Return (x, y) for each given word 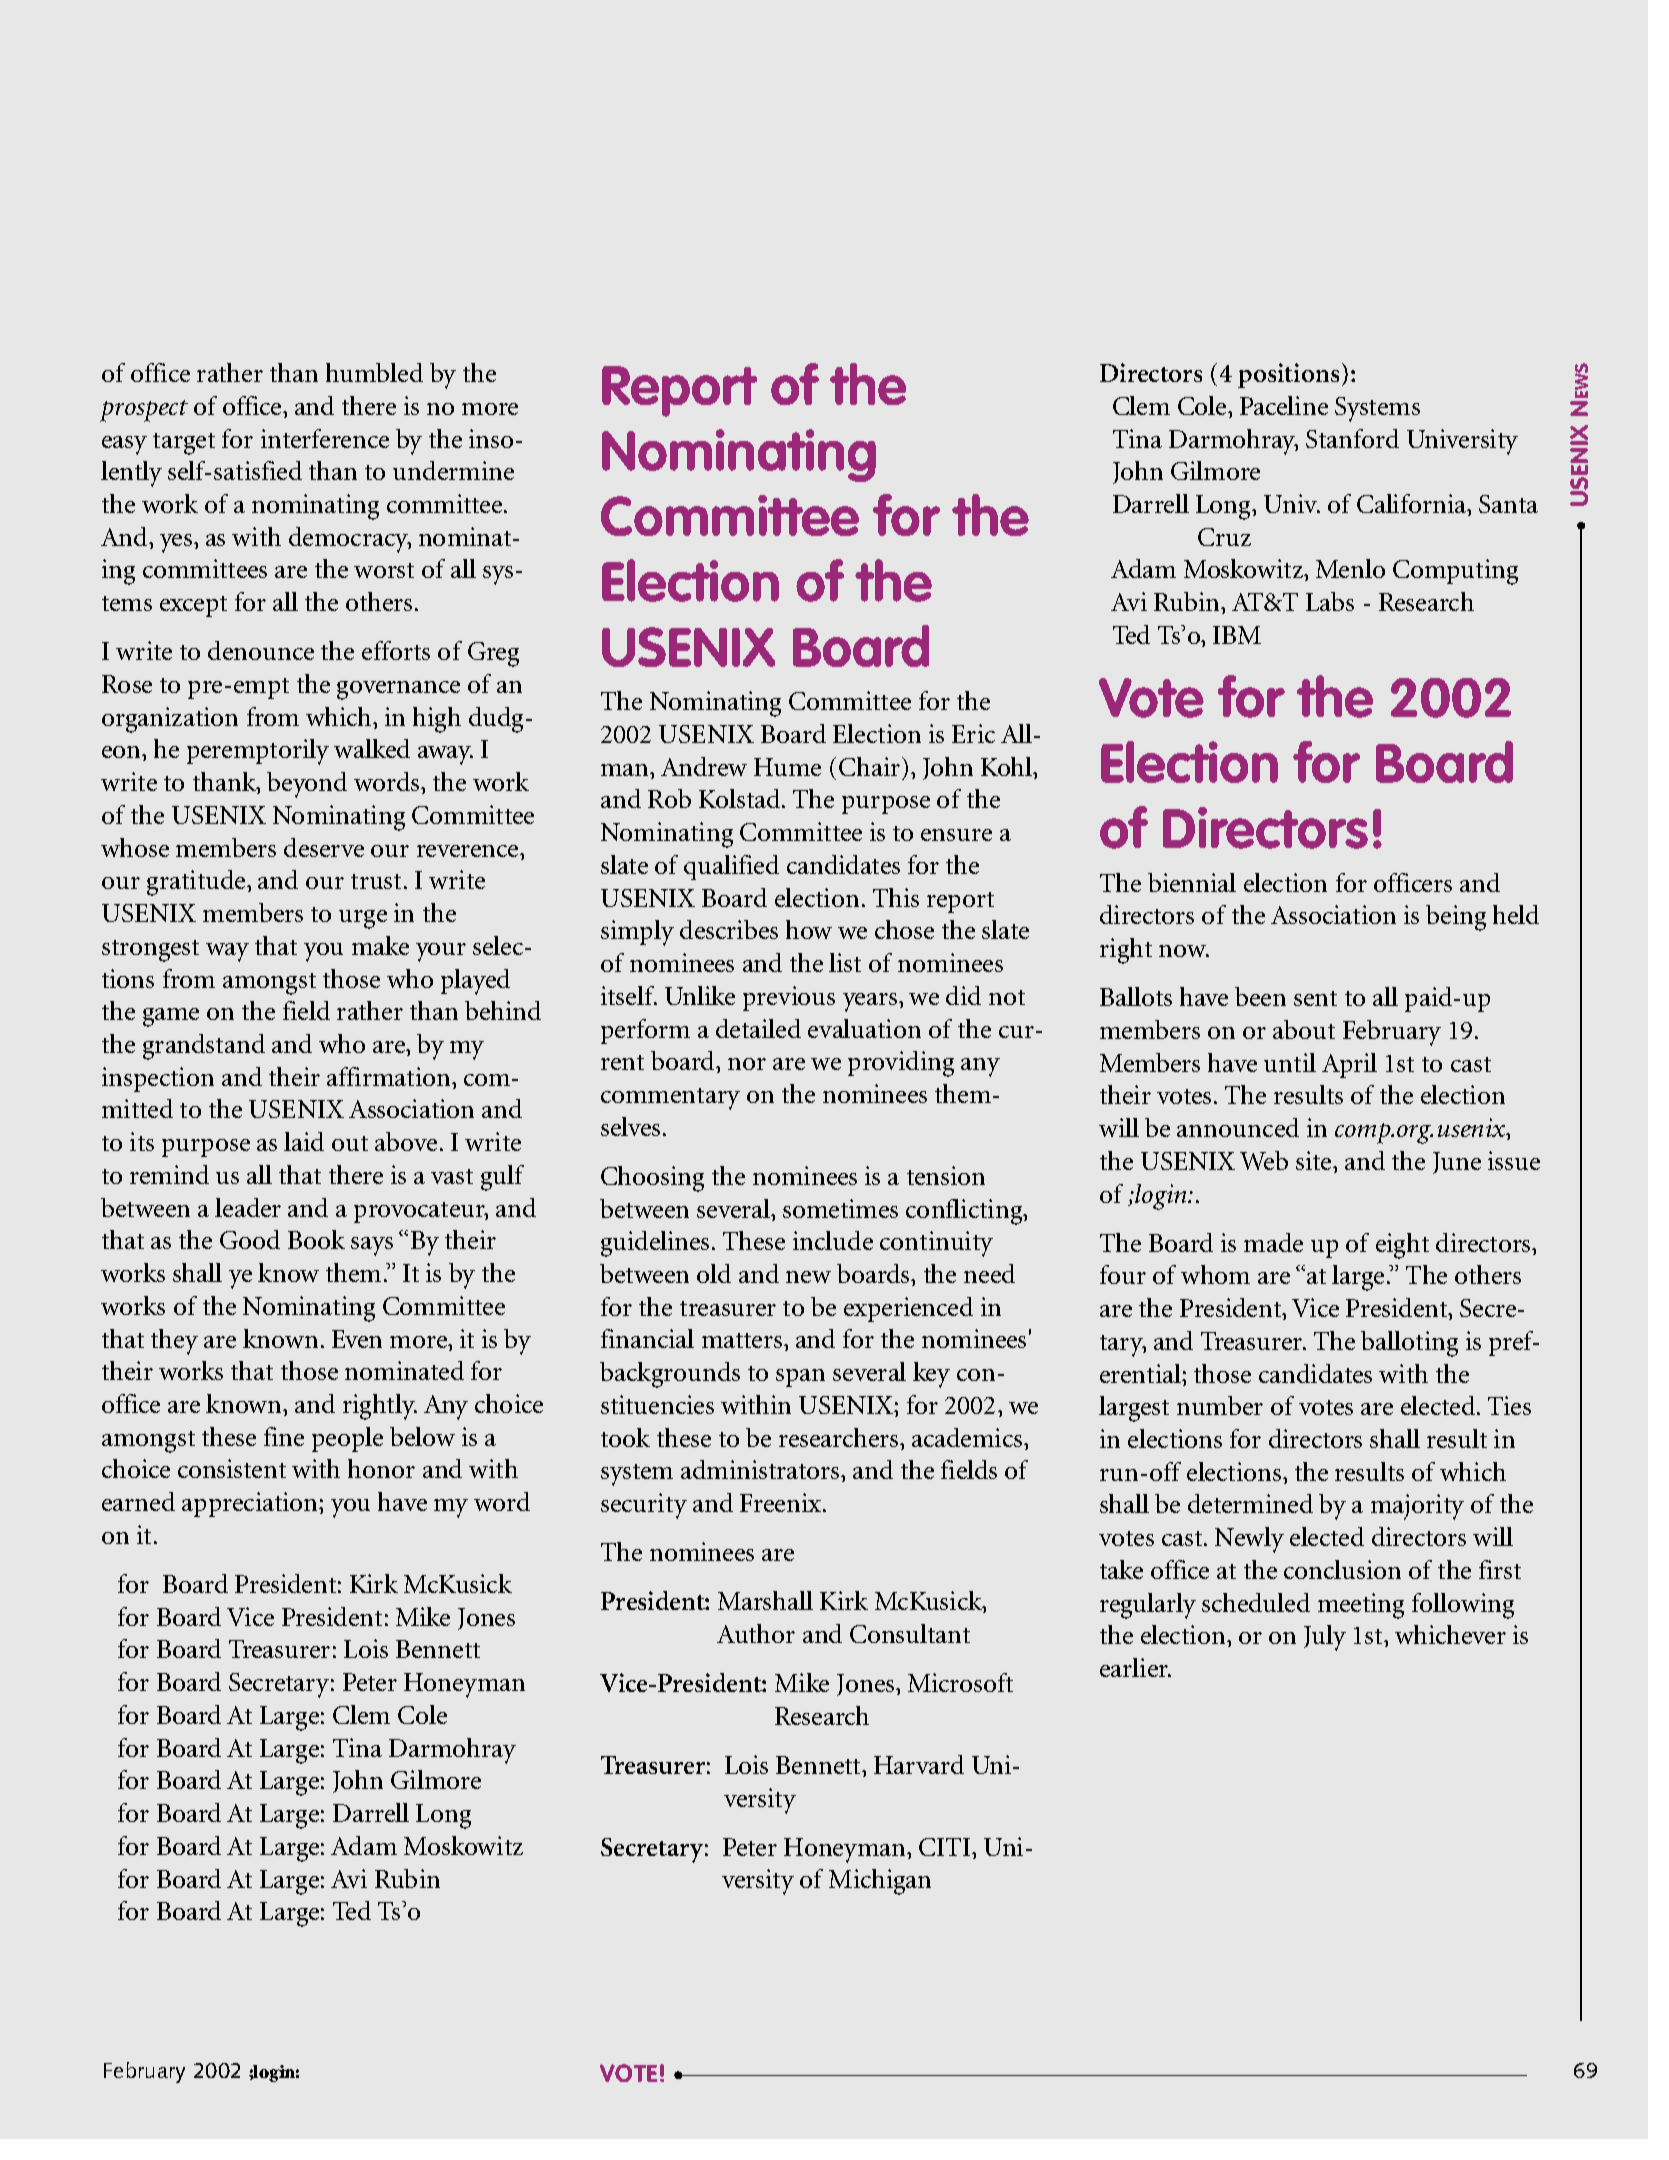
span (800, 1378)
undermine (453, 470)
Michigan (880, 1882)
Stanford (1352, 438)
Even (357, 1339)
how (809, 929)
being (1456, 918)
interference (325, 438)
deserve (324, 847)
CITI (944, 1847)
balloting (1409, 1344)
